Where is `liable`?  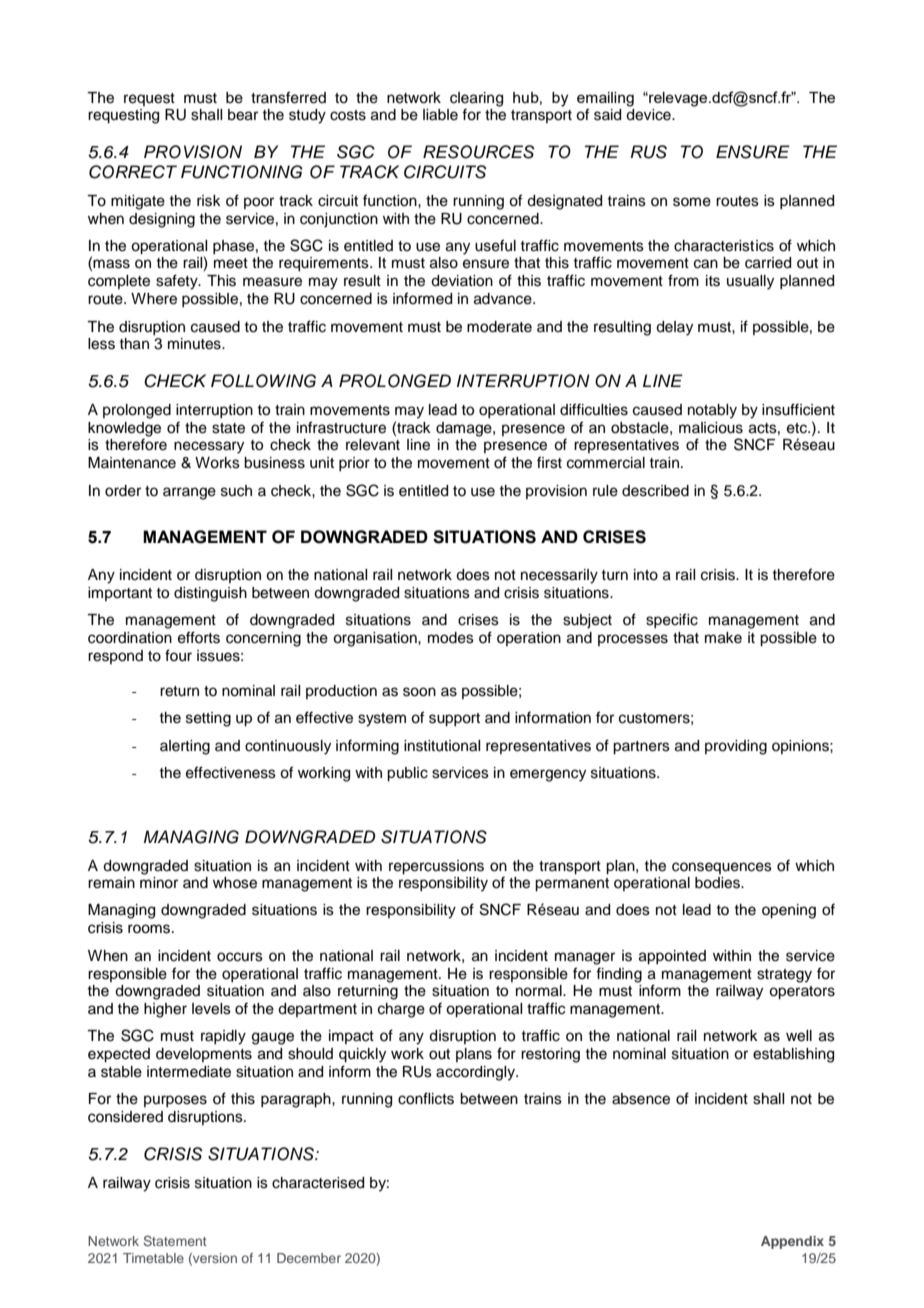
liable is located at coordinates (440, 115).
